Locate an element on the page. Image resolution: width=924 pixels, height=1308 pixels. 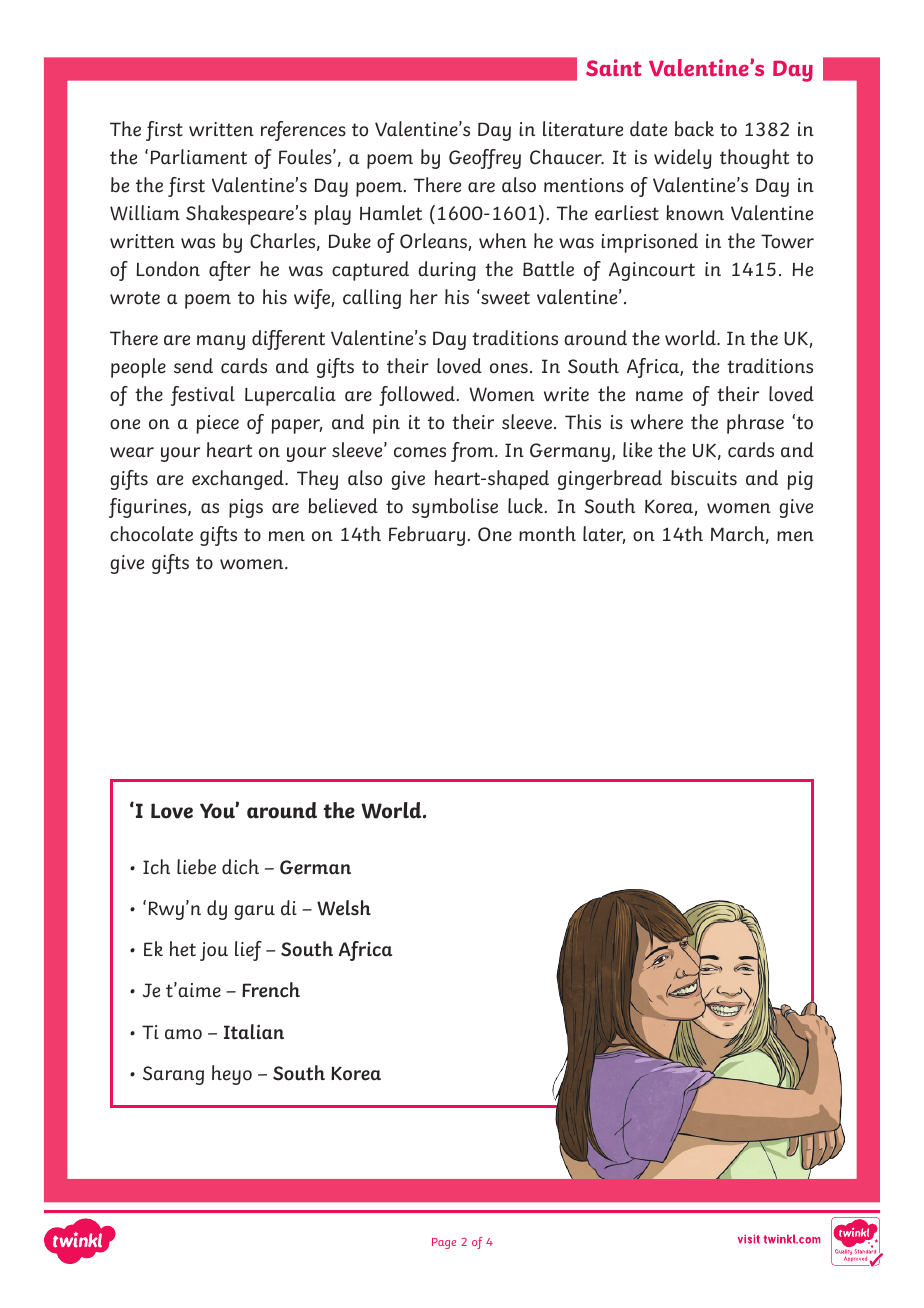
Page is located at coordinates (444, 1243).
